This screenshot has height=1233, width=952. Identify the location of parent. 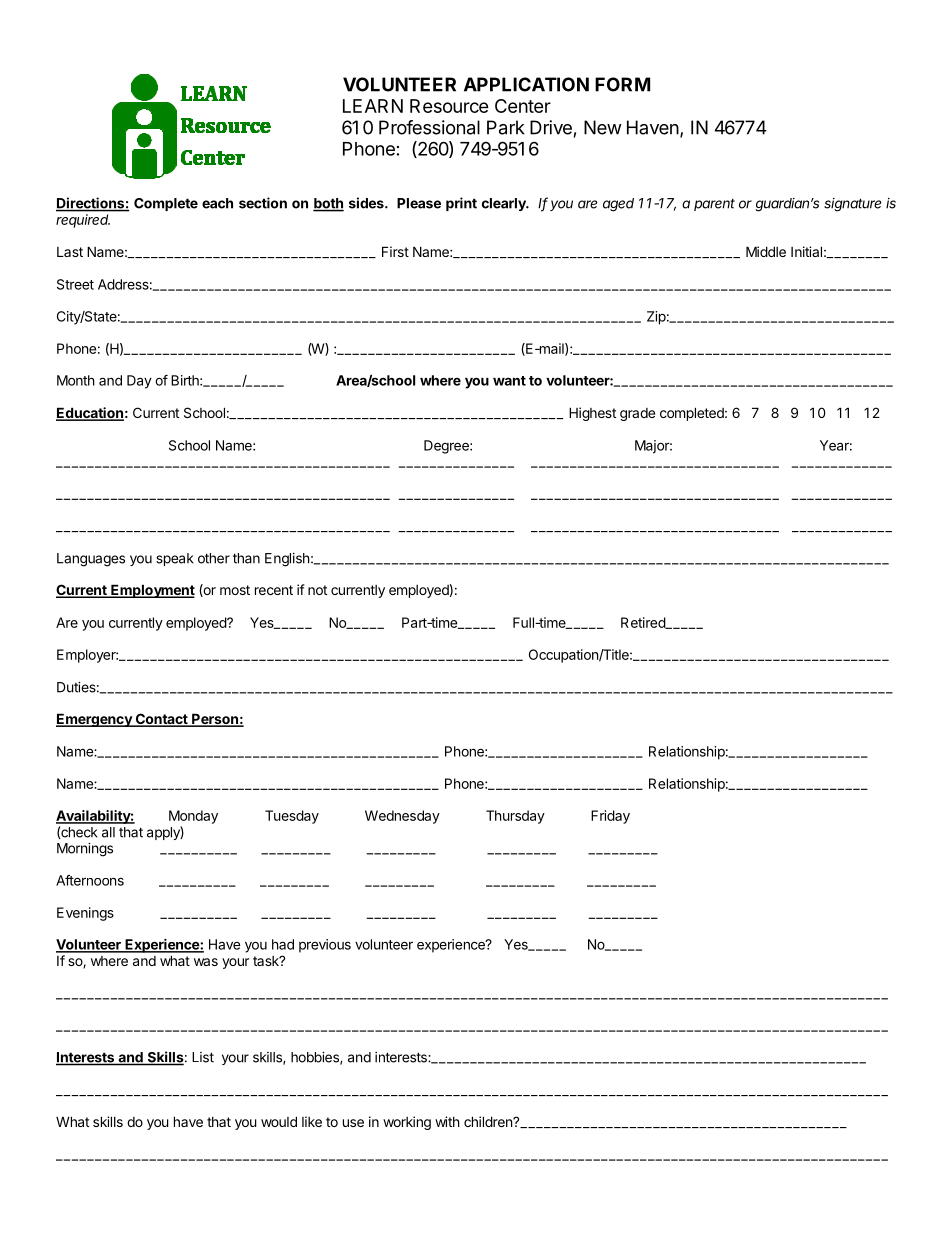
(714, 205).
